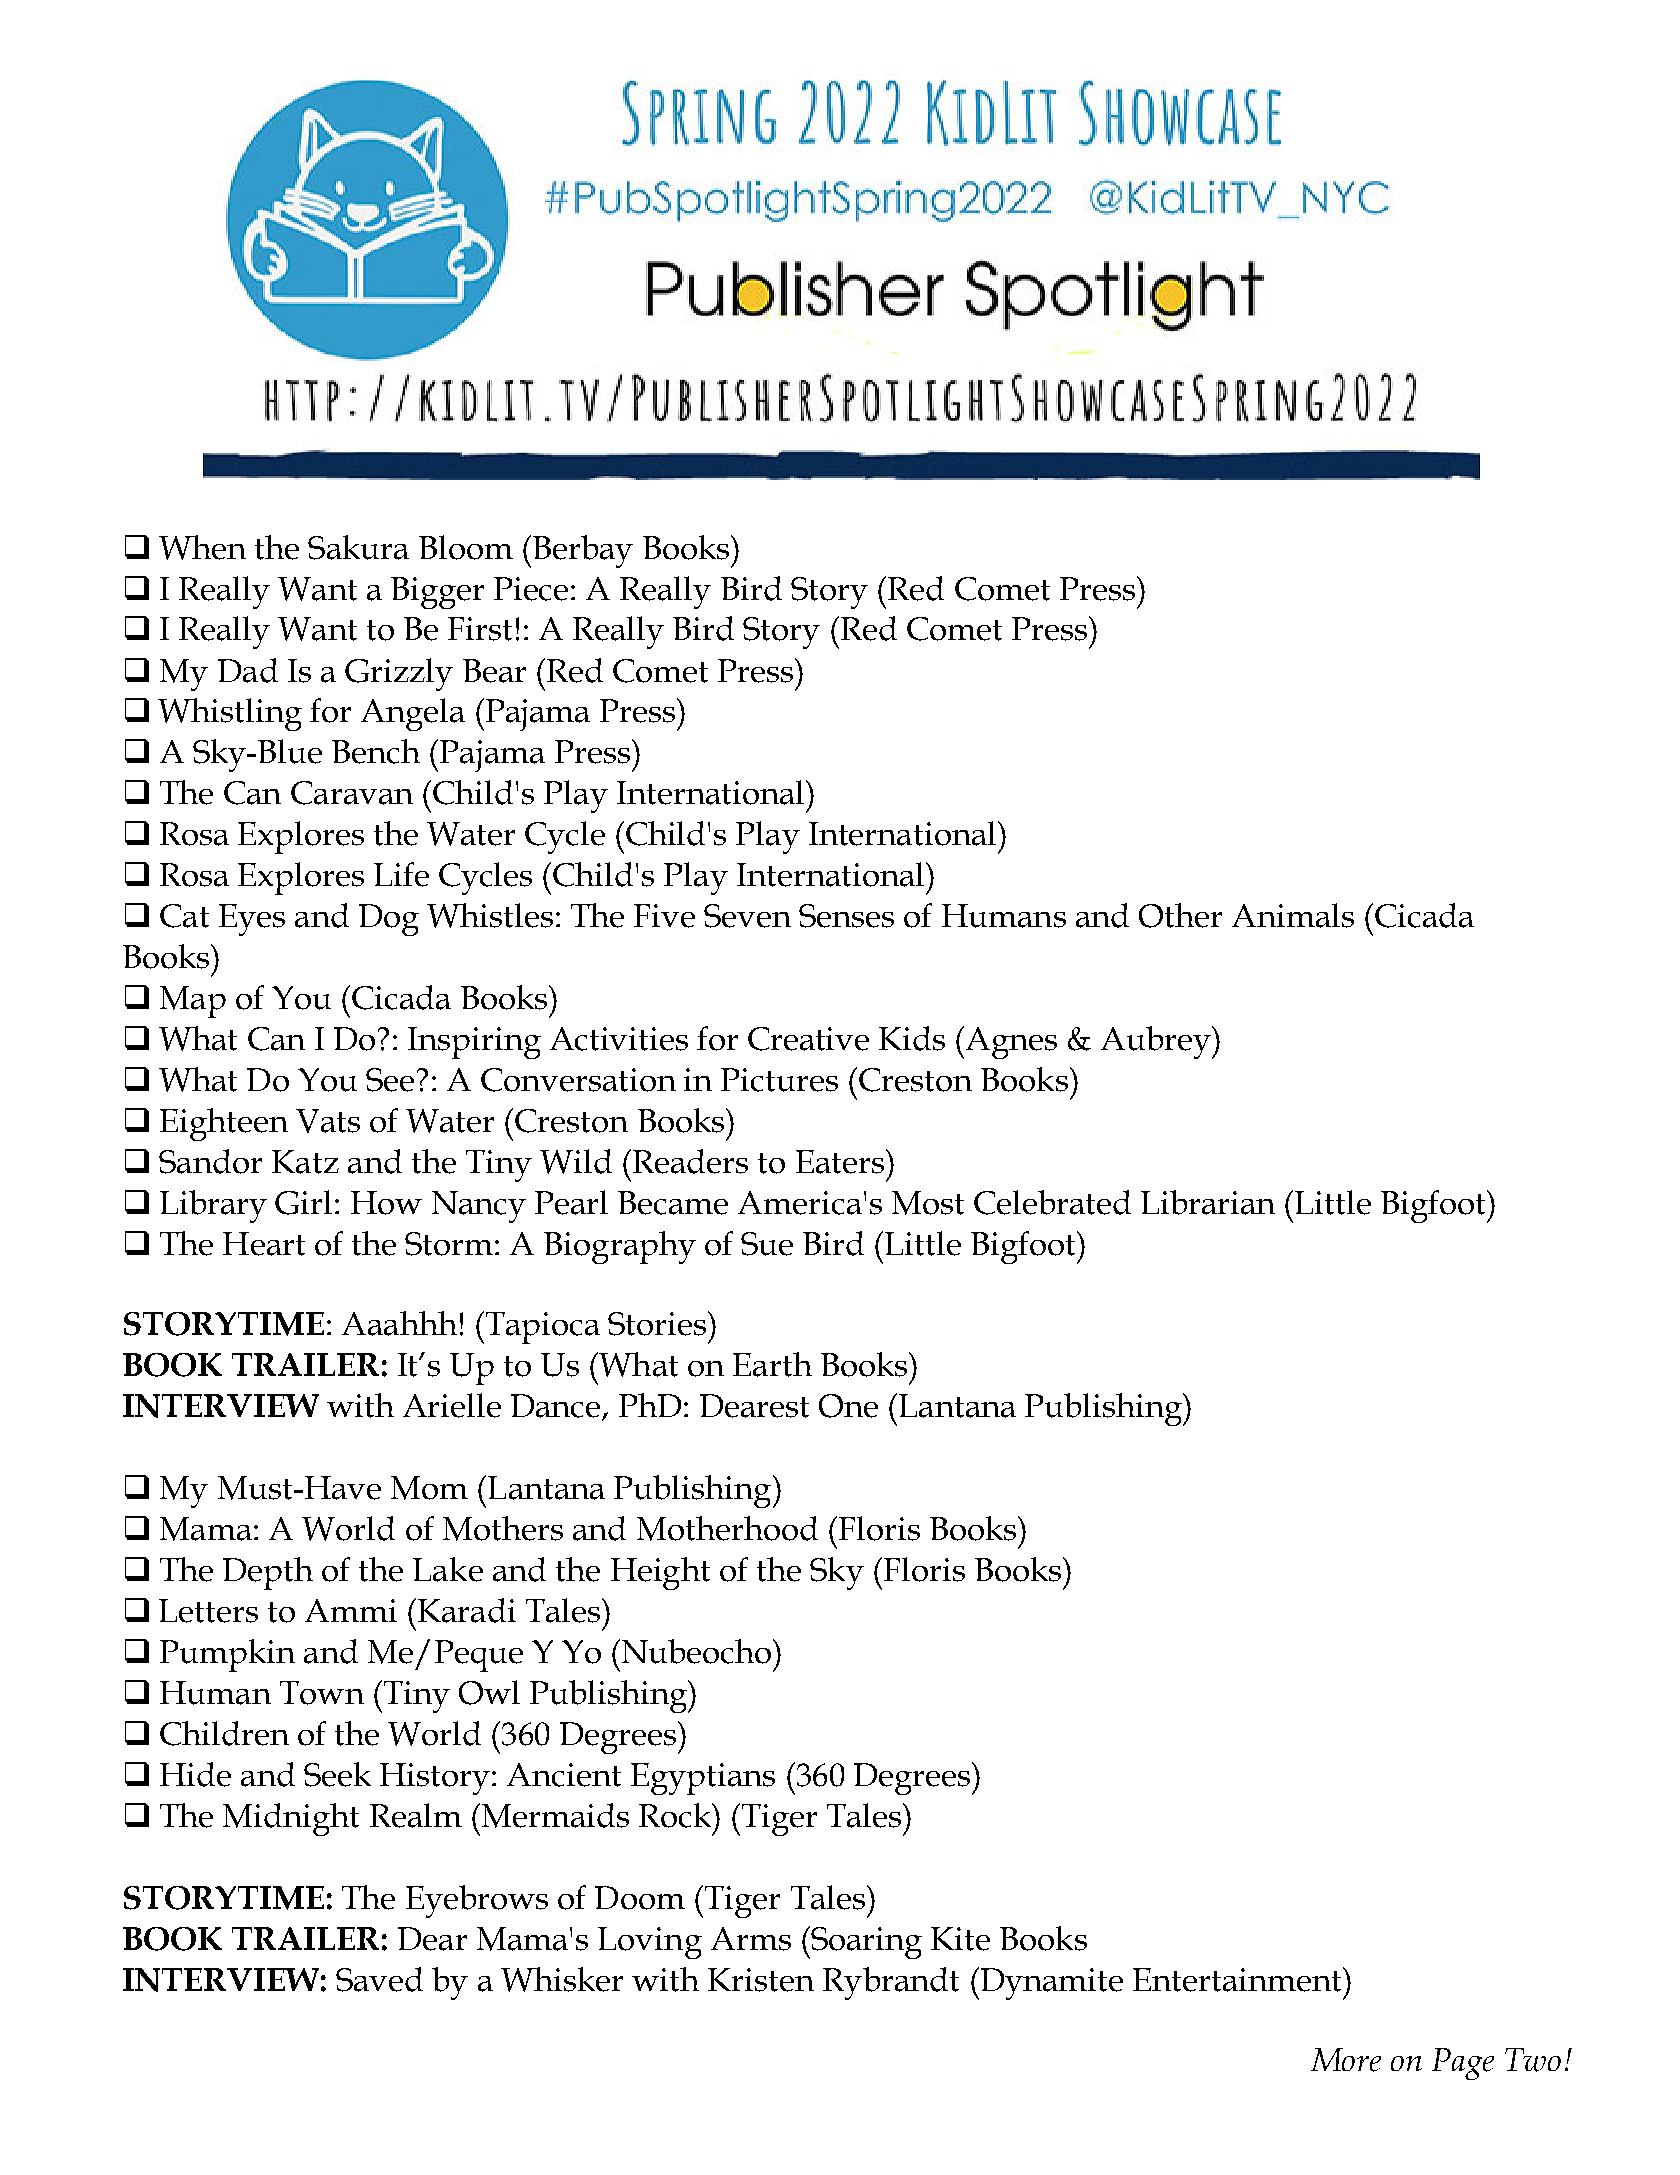 Image resolution: width=1680 pixels, height=2175 pixels. I want to click on Sakura, so click(358, 547).
